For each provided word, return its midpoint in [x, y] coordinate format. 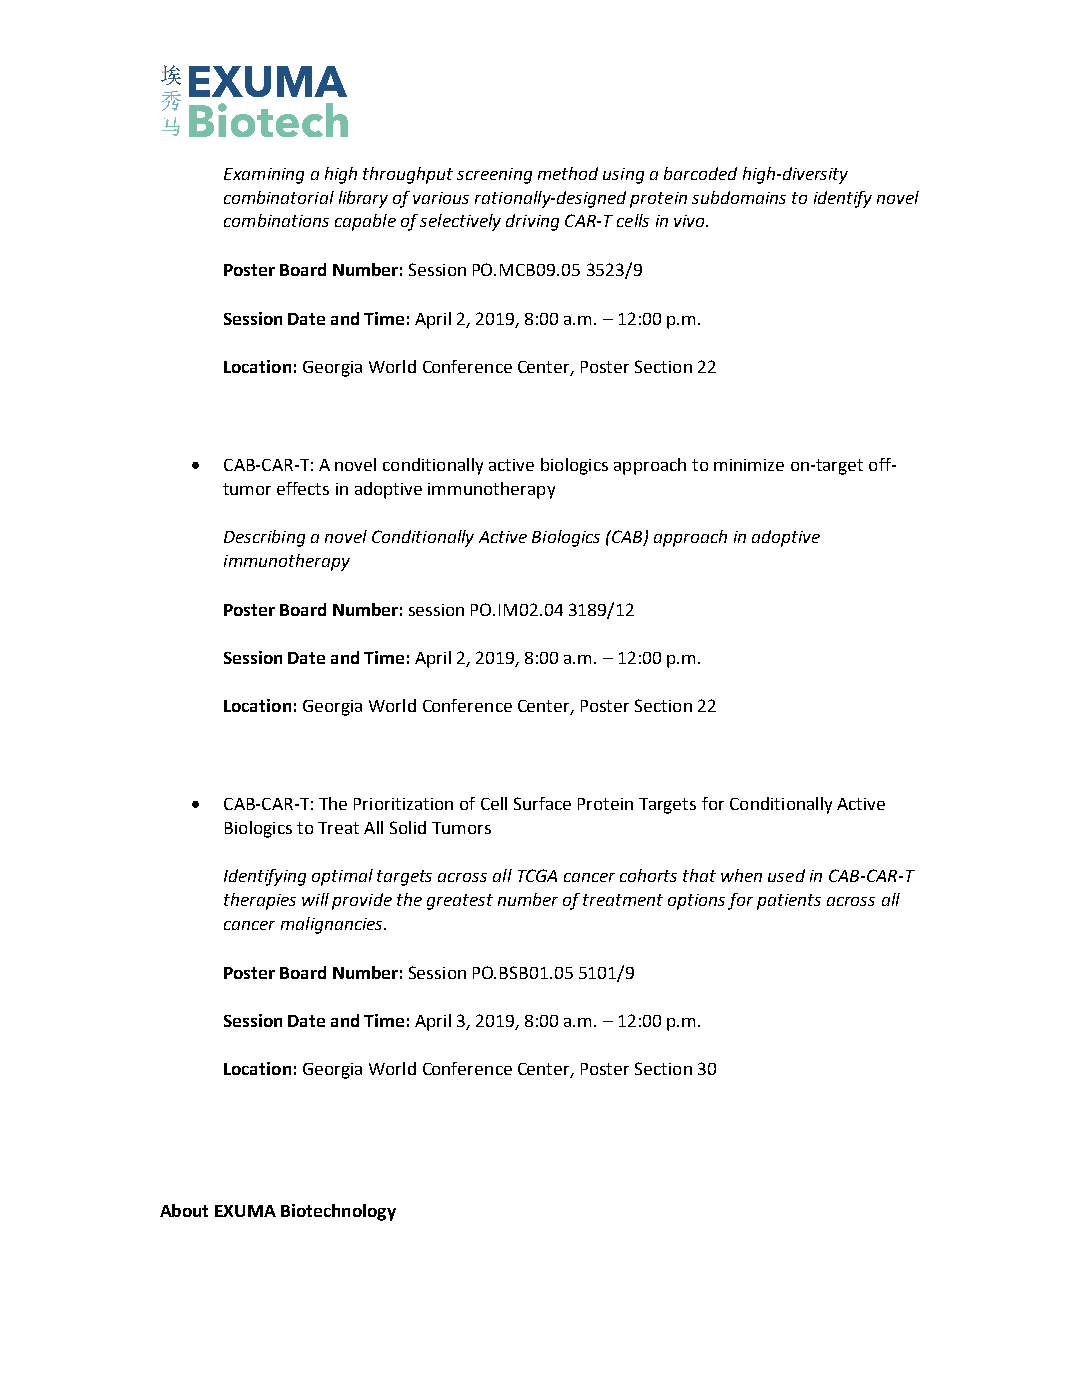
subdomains [739, 197]
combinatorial [279, 197]
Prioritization [403, 804]
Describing [264, 538]
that [699, 875]
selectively [460, 222]
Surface [542, 803]
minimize [749, 465]
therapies [260, 901]
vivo [690, 221]
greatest [460, 902]
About [184, 1210]
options [696, 902]
